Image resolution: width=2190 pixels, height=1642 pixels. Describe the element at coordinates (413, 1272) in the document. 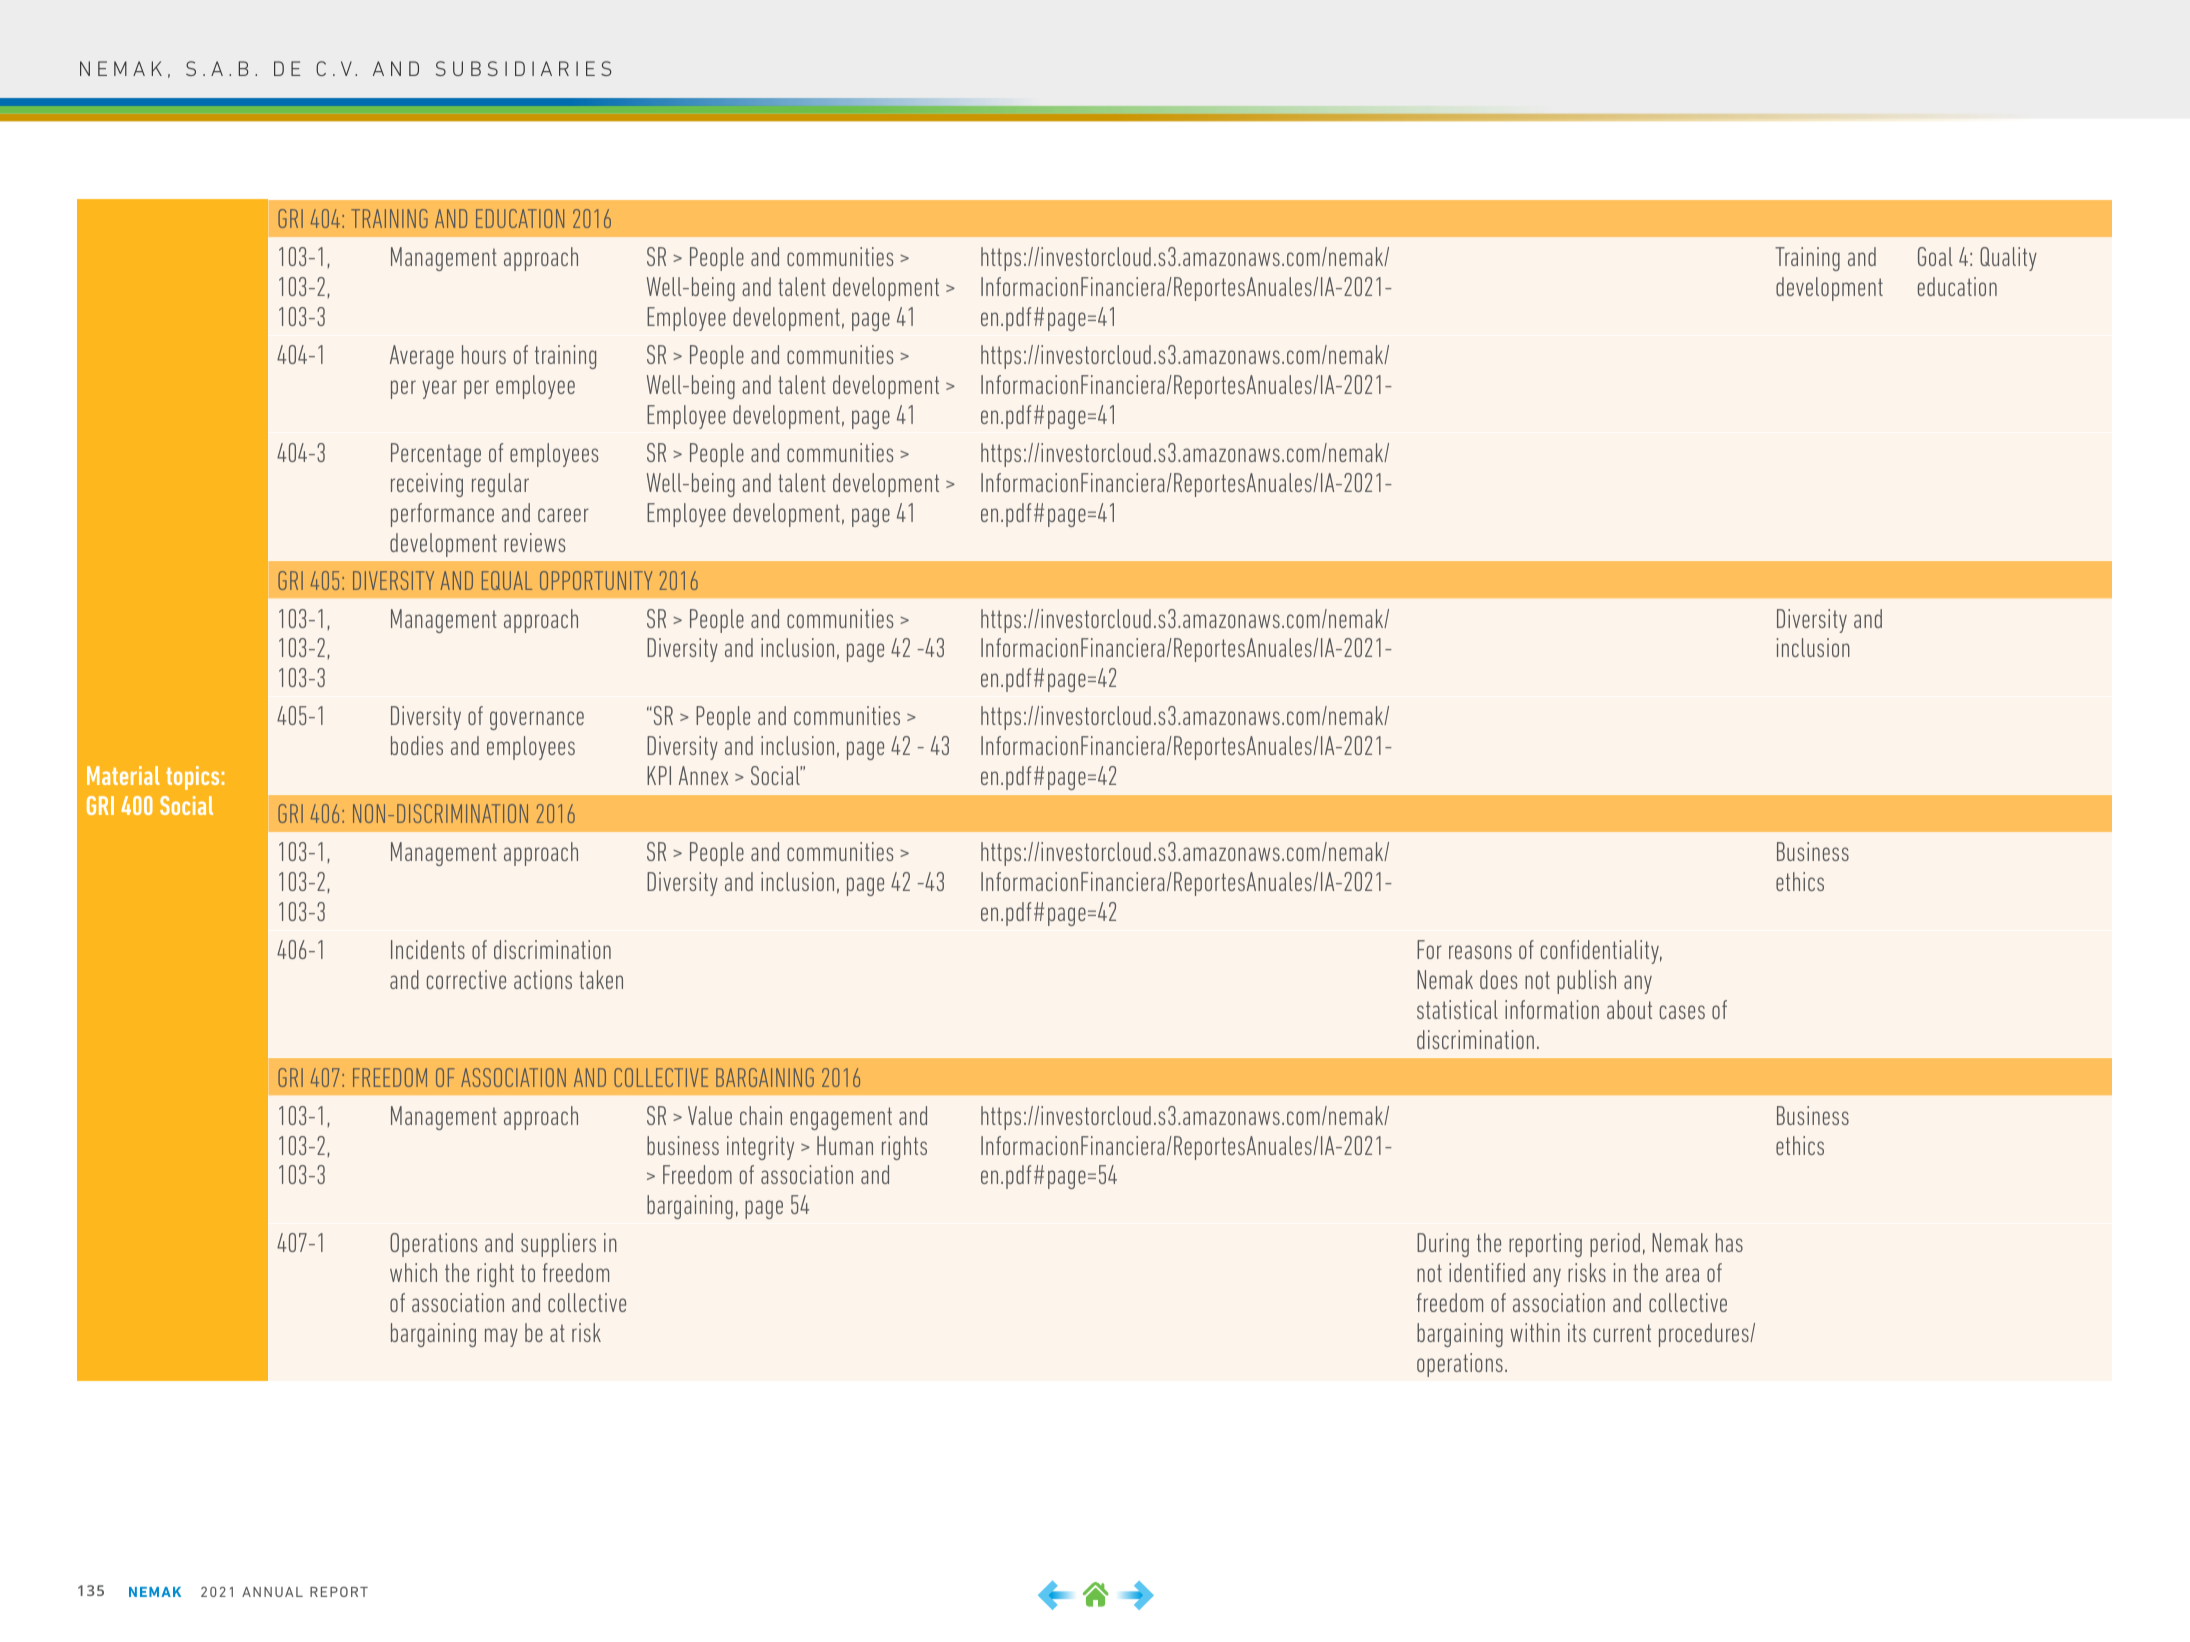

I see `which` at that location.
